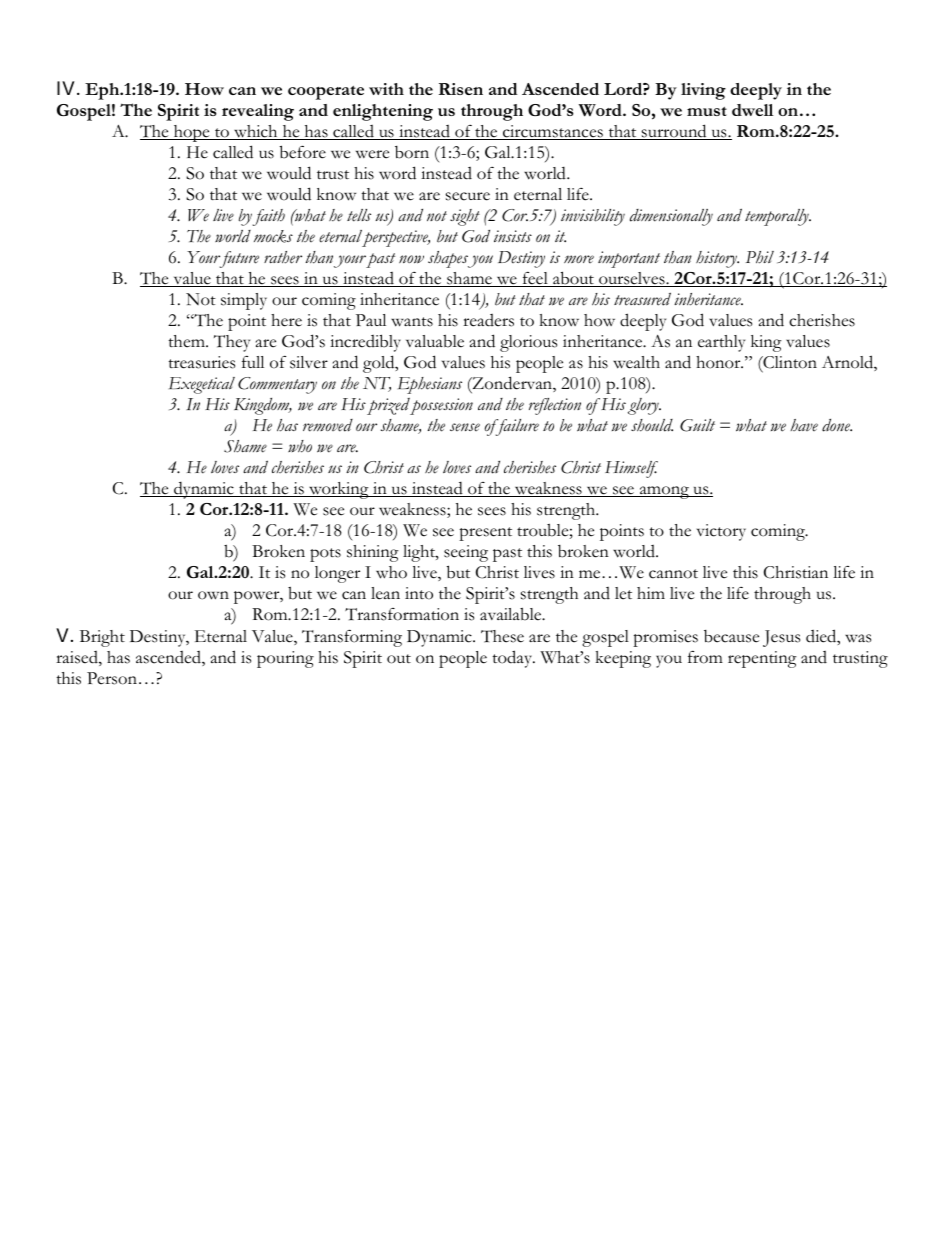 This page has width=952, height=1233. Describe the element at coordinates (535, 279) in the page. I see `feel` at that location.
